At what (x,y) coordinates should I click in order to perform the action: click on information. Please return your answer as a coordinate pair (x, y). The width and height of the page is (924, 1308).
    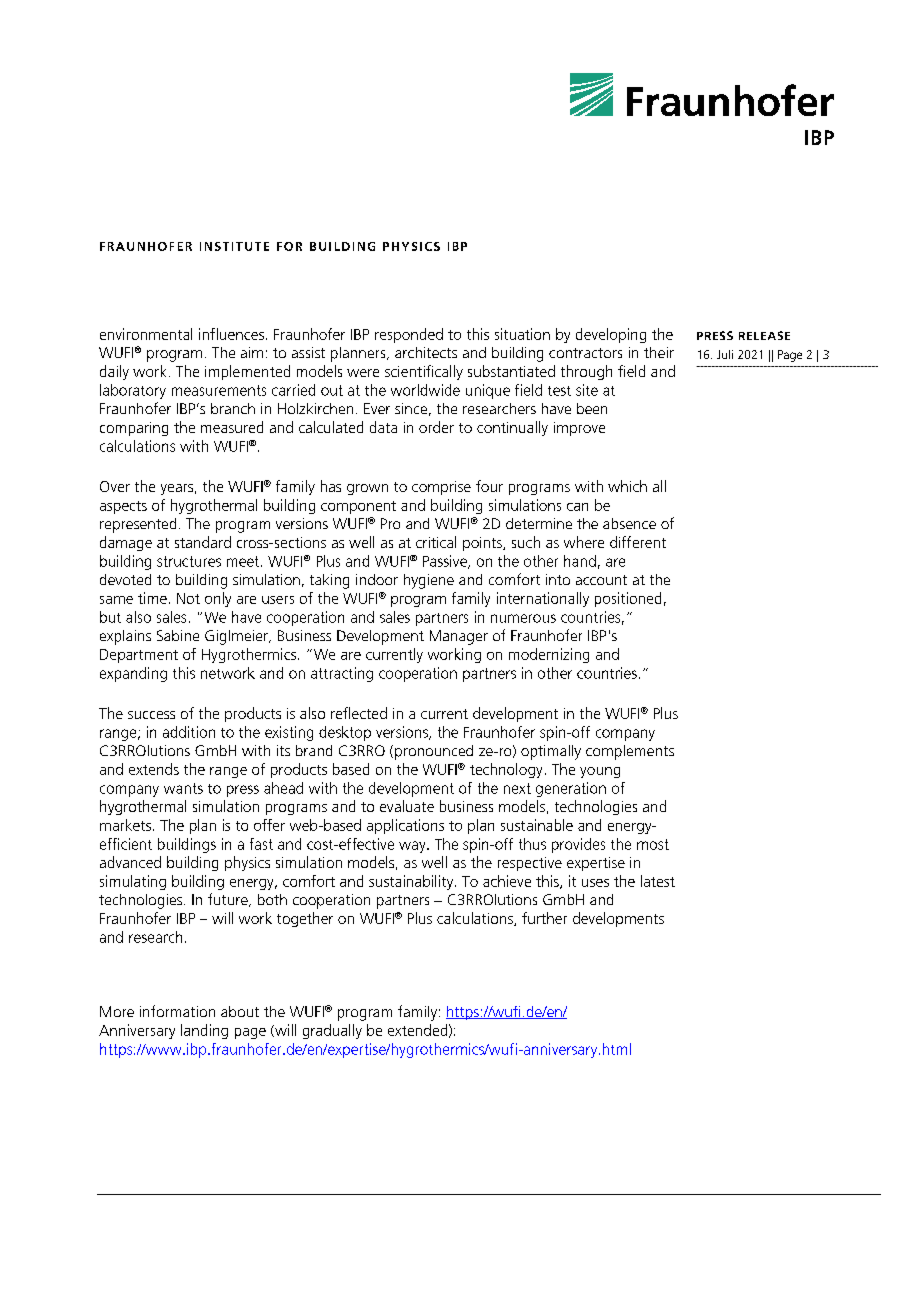
    Looking at the image, I should click on (177, 1011).
